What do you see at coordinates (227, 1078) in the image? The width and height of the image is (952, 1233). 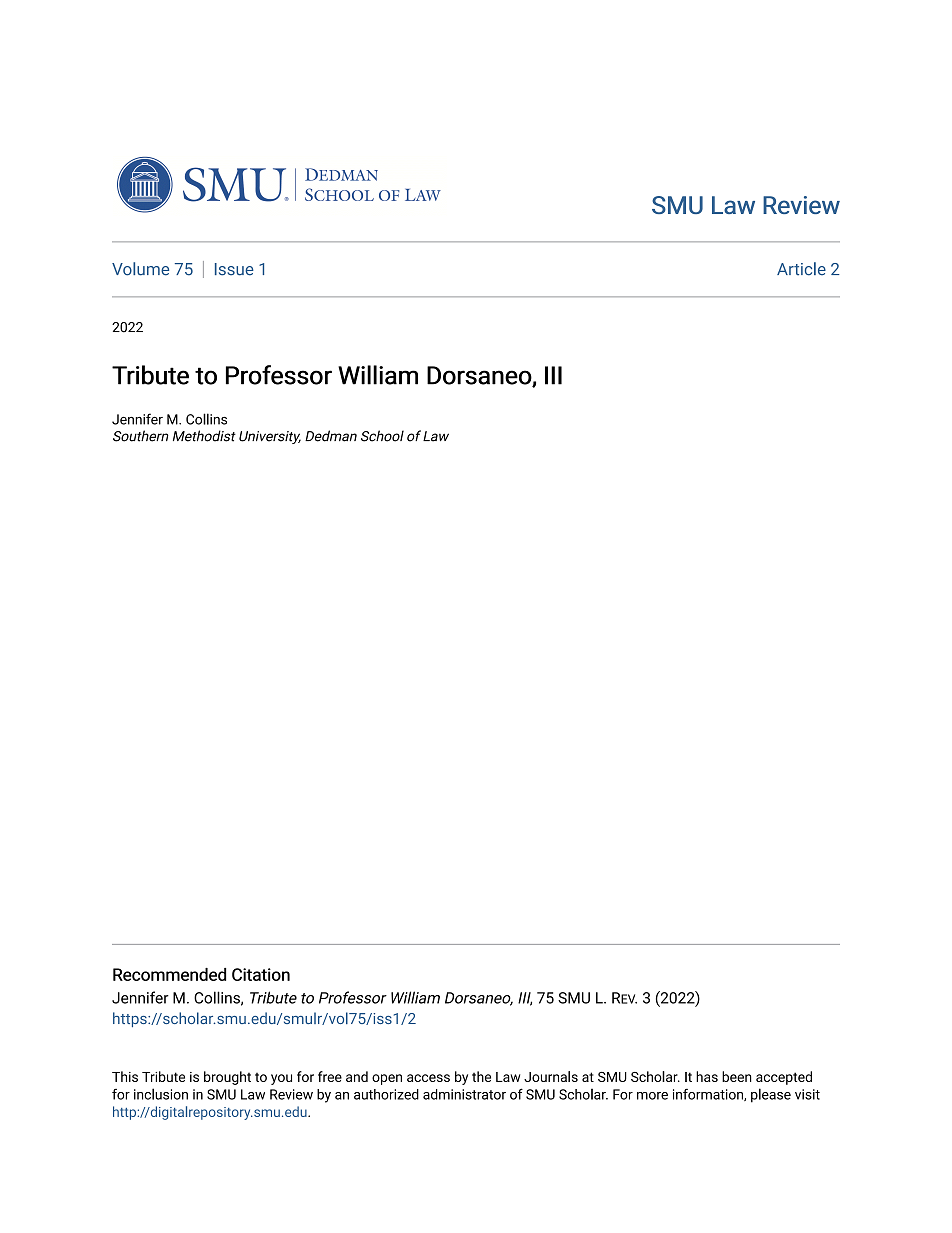 I see `brought` at bounding box center [227, 1078].
